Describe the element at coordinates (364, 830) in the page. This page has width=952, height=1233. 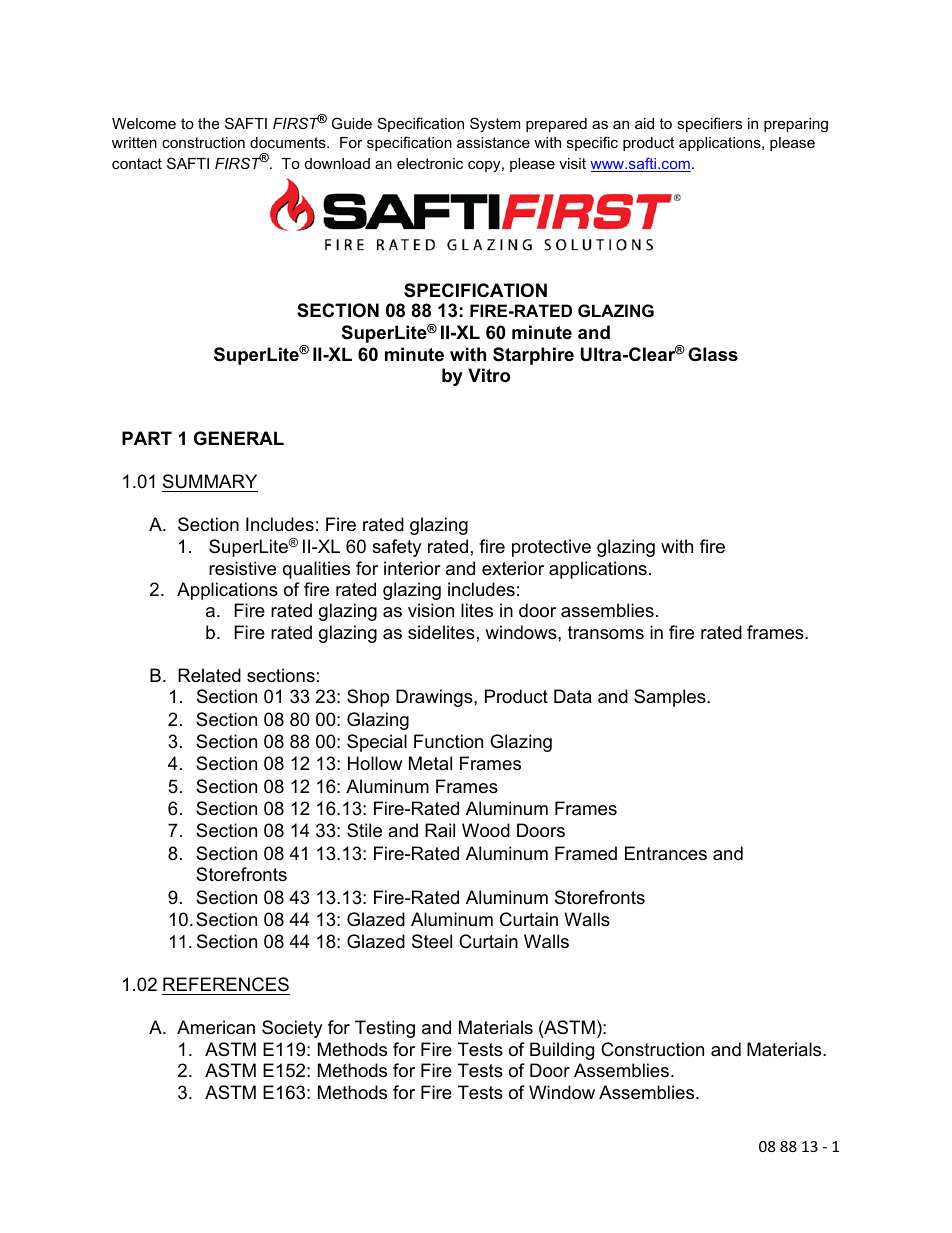
I see `Stile` at that location.
